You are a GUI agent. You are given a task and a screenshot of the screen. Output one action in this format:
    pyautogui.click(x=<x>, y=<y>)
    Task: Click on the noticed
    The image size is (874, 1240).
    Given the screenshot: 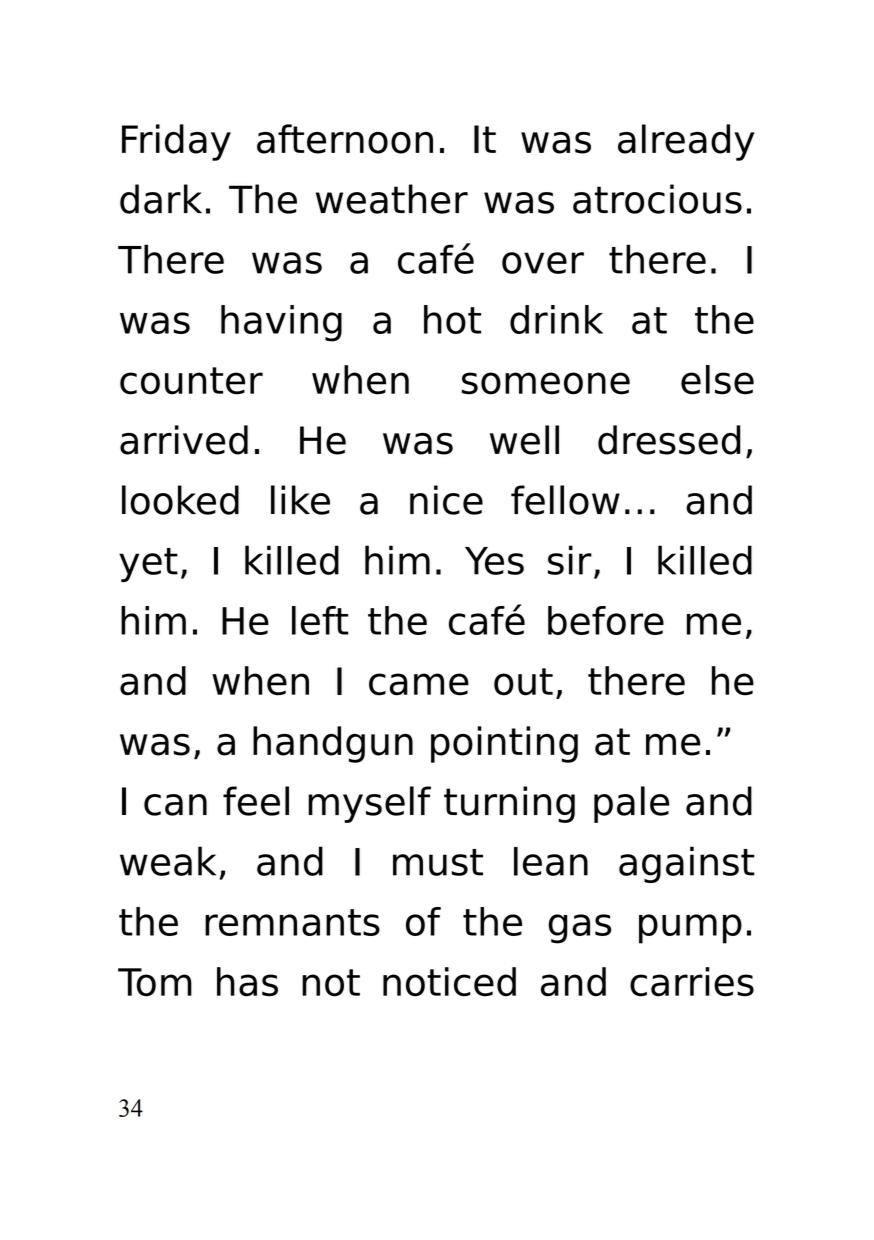 What is the action you would take?
    pyautogui.click(x=449, y=982)
